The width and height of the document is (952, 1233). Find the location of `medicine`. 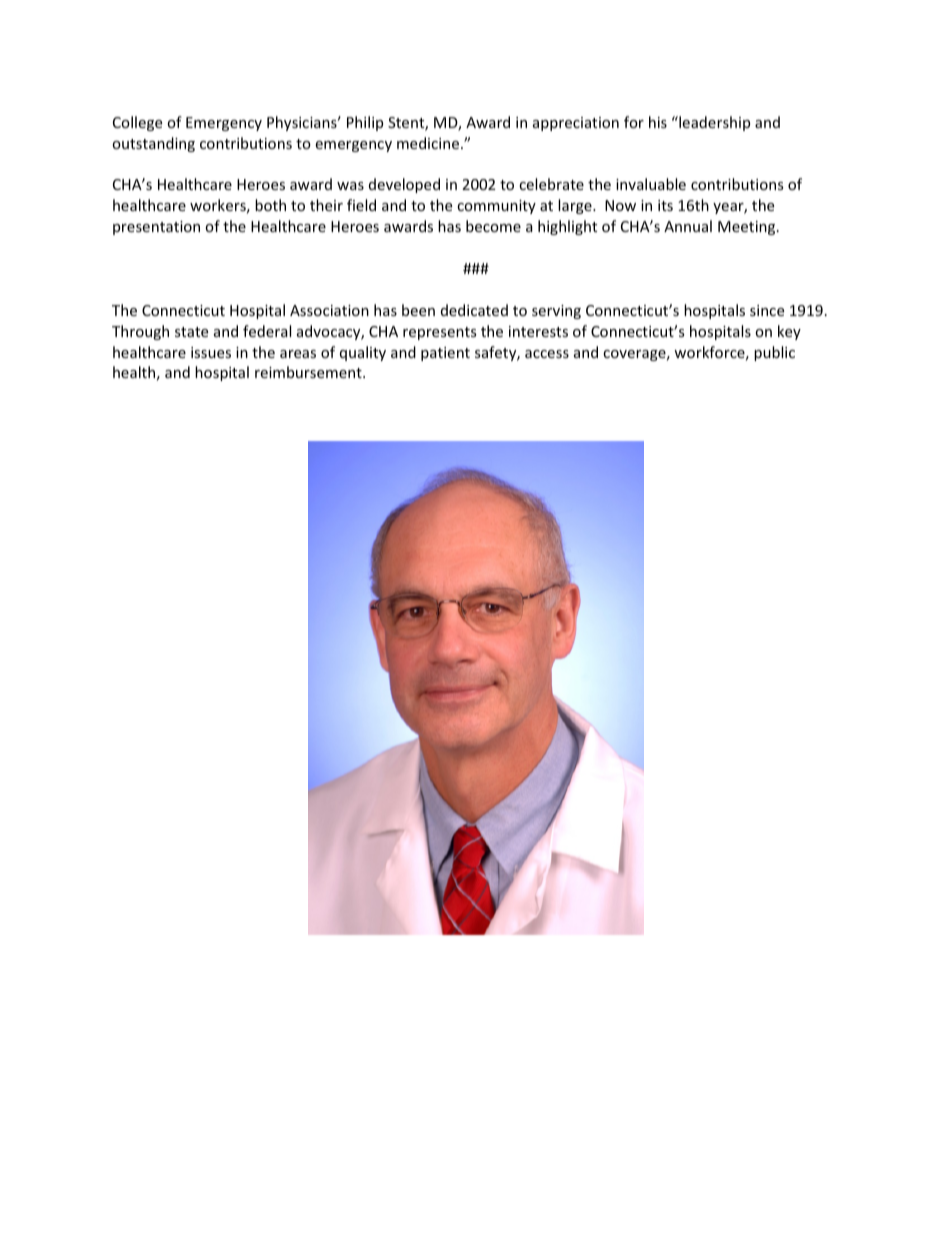

medicine is located at coordinates (429, 143).
